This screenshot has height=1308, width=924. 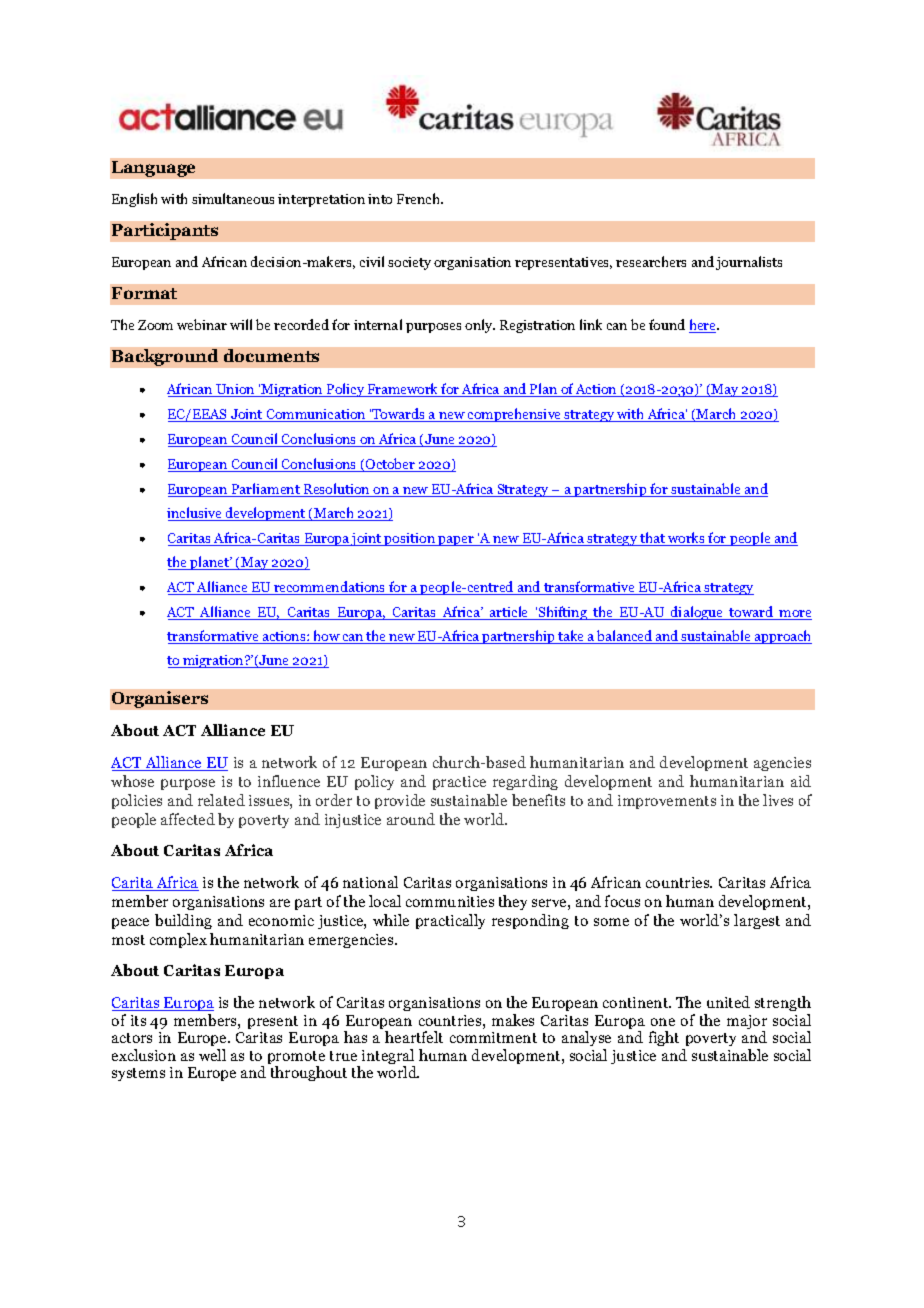 What do you see at coordinates (212, 1055) in the screenshot?
I see `well` at bounding box center [212, 1055].
